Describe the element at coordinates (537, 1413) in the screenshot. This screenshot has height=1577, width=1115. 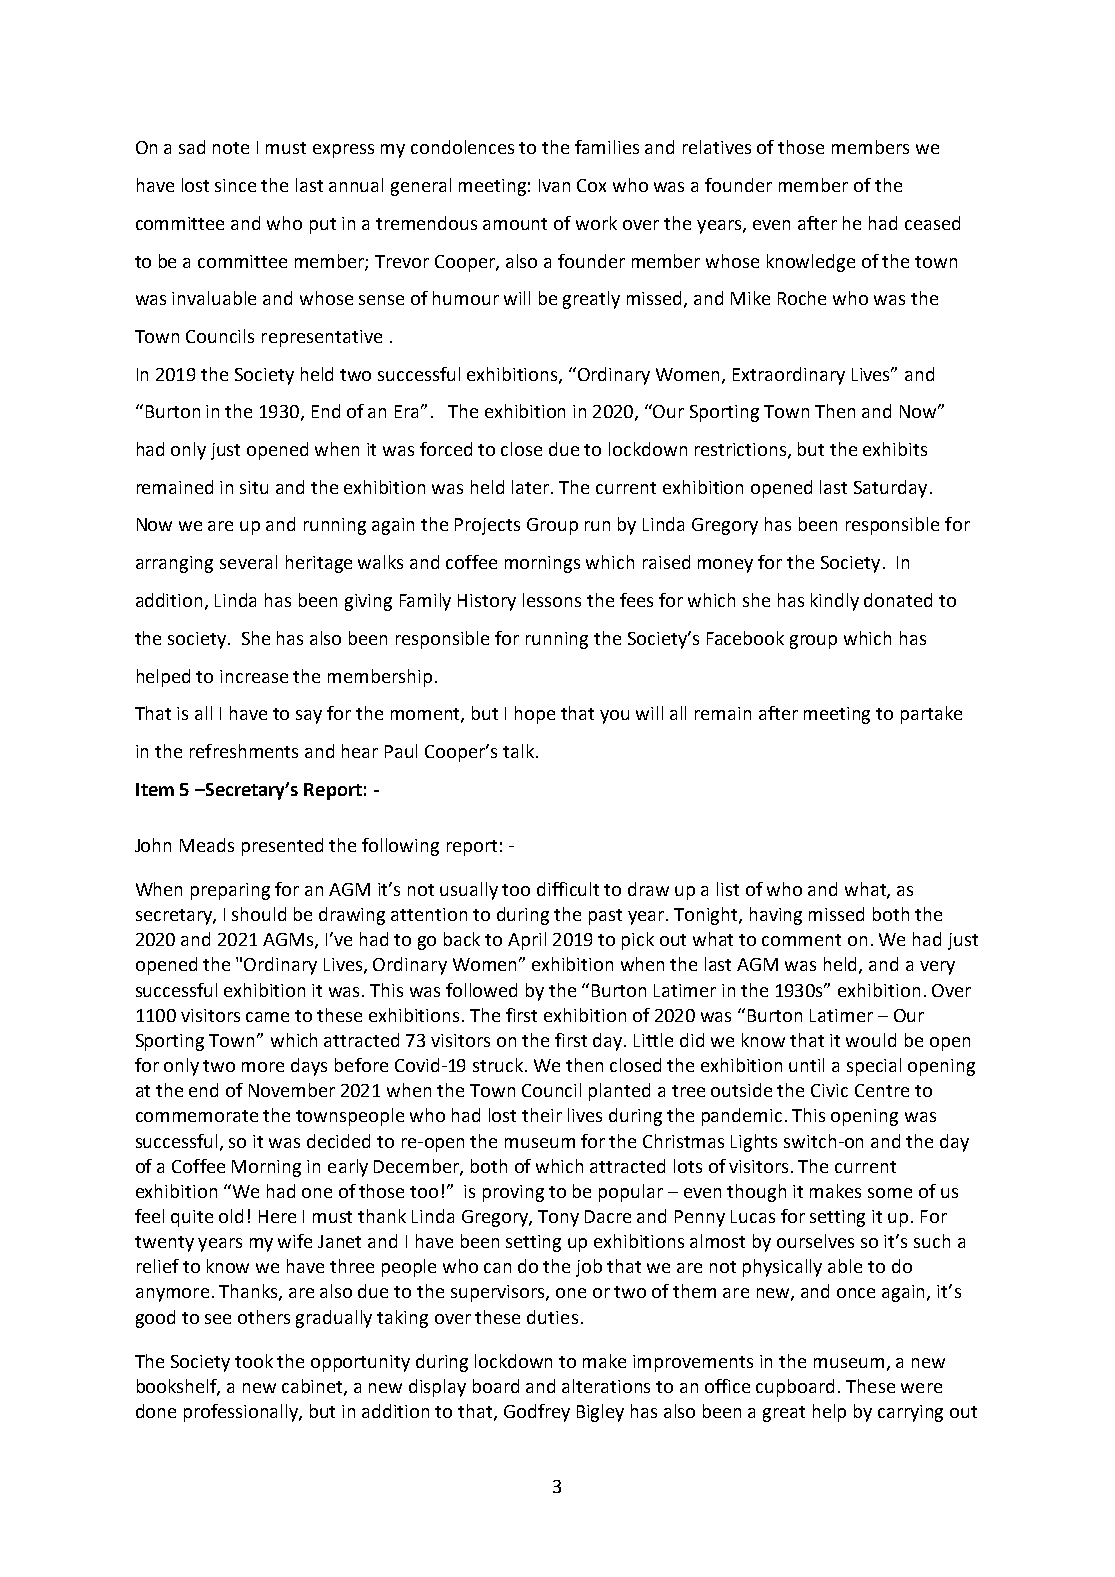
I see `Godfrey` at that location.
